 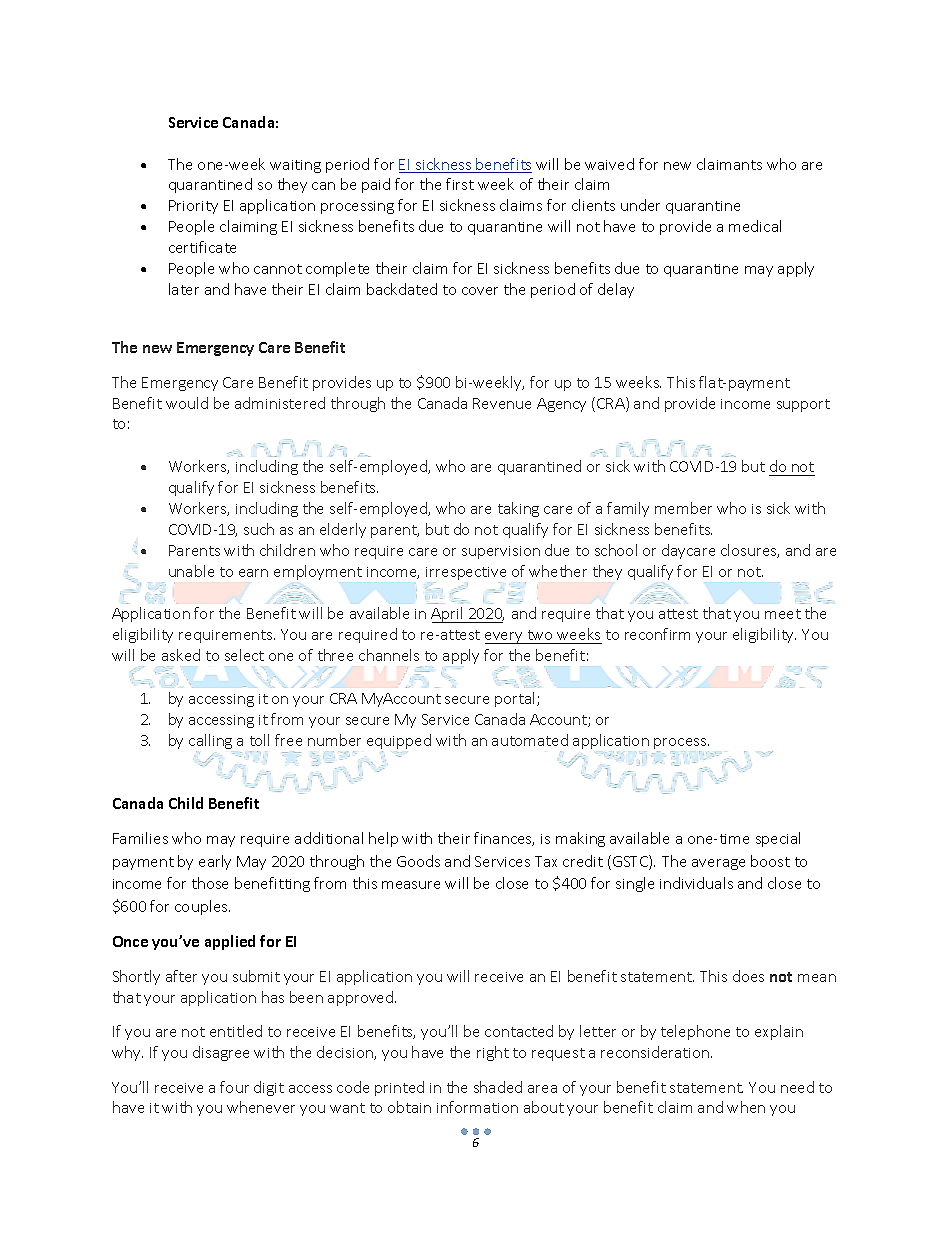 What do you see at coordinates (530, 740) in the page?
I see `automated` at bounding box center [530, 740].
